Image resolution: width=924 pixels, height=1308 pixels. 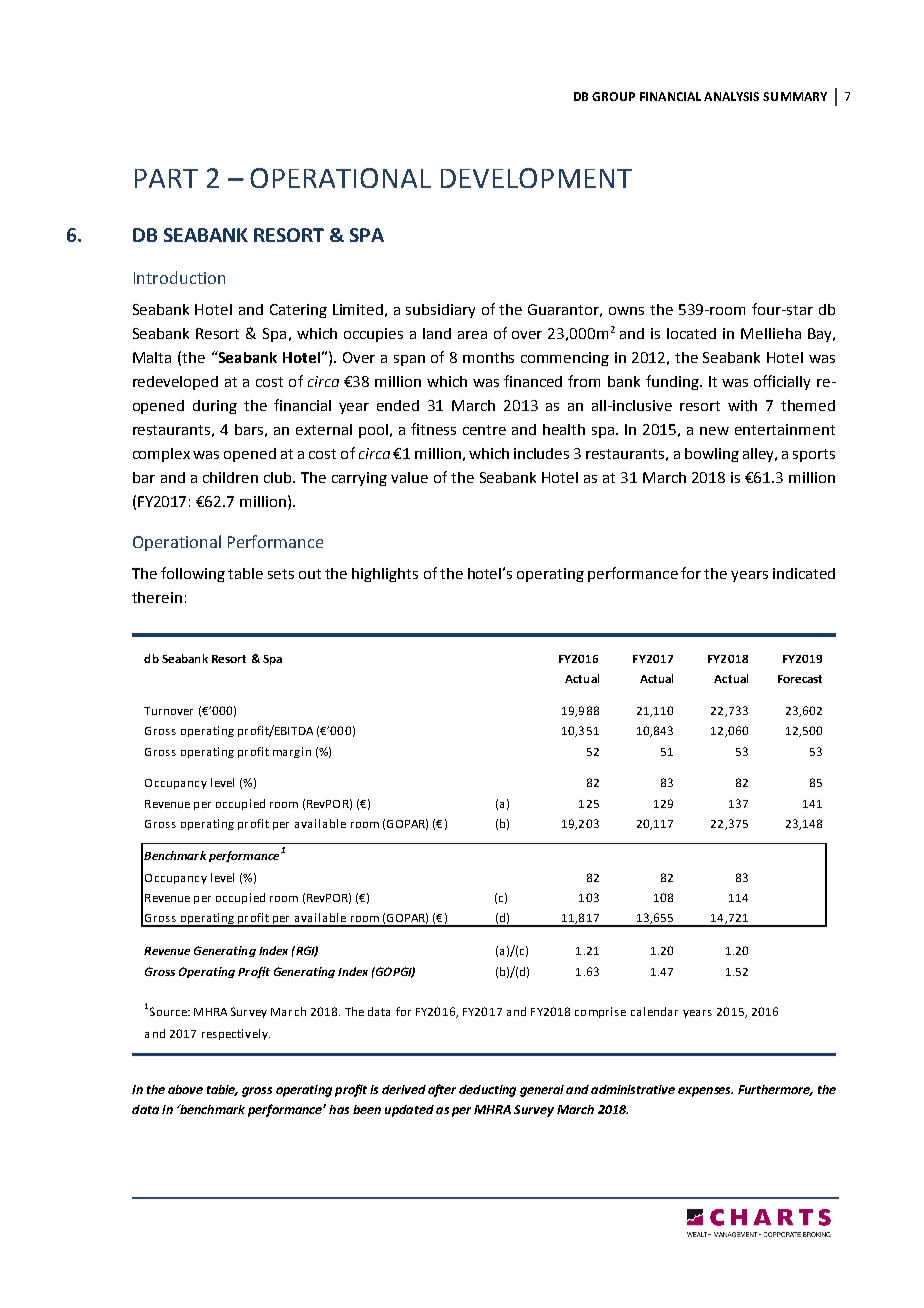 What do you see at coordinates (800, 679) in the screenshot?
I see `Forecast` at bounding box center [800, 679].
